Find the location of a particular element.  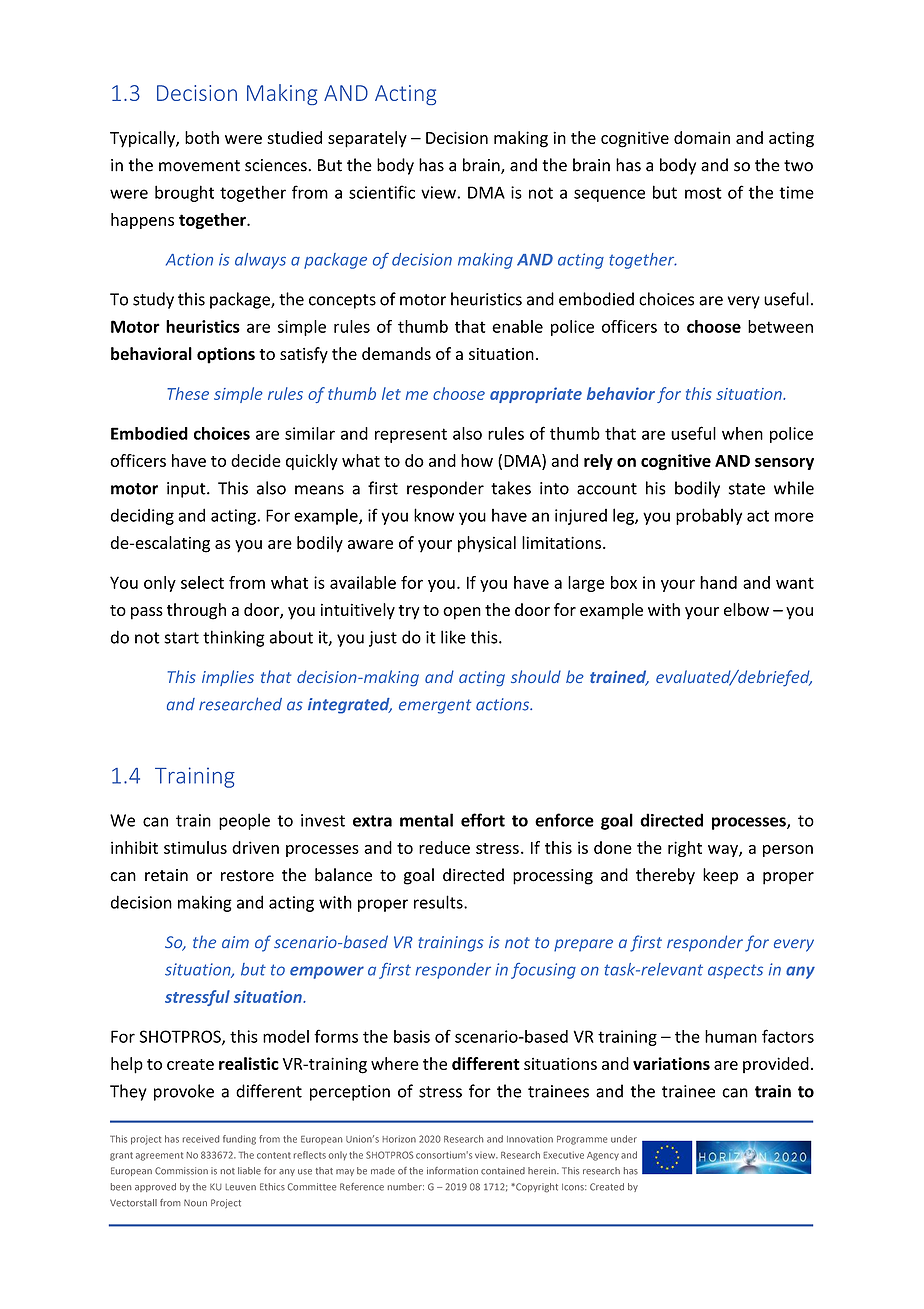

Commission is located at coordinates (181, 1171).
